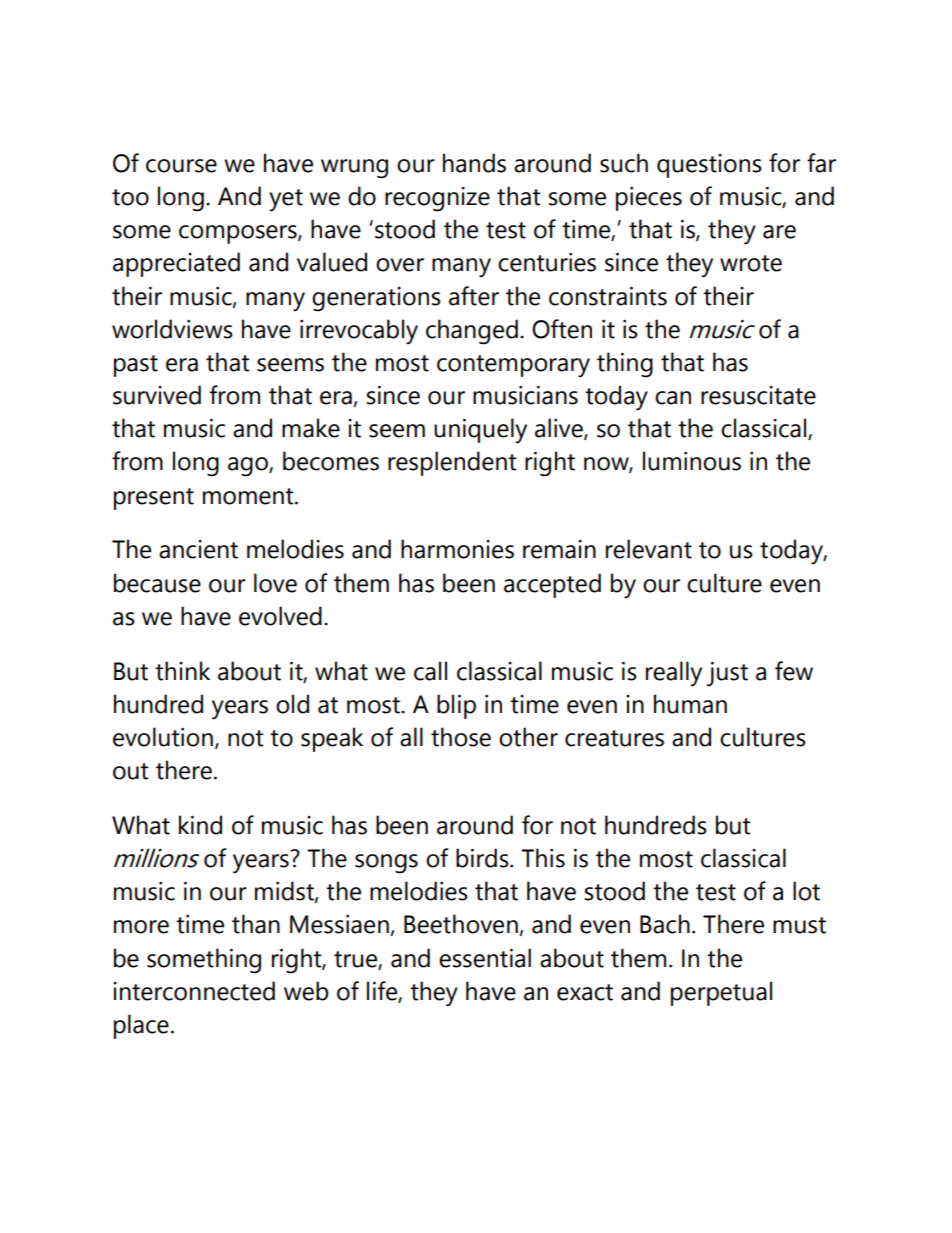 This screenshot has height=1233, width=952. Describe the element at coordinates (721, 993) in the screenshot. I see `perpetual` at that location.
